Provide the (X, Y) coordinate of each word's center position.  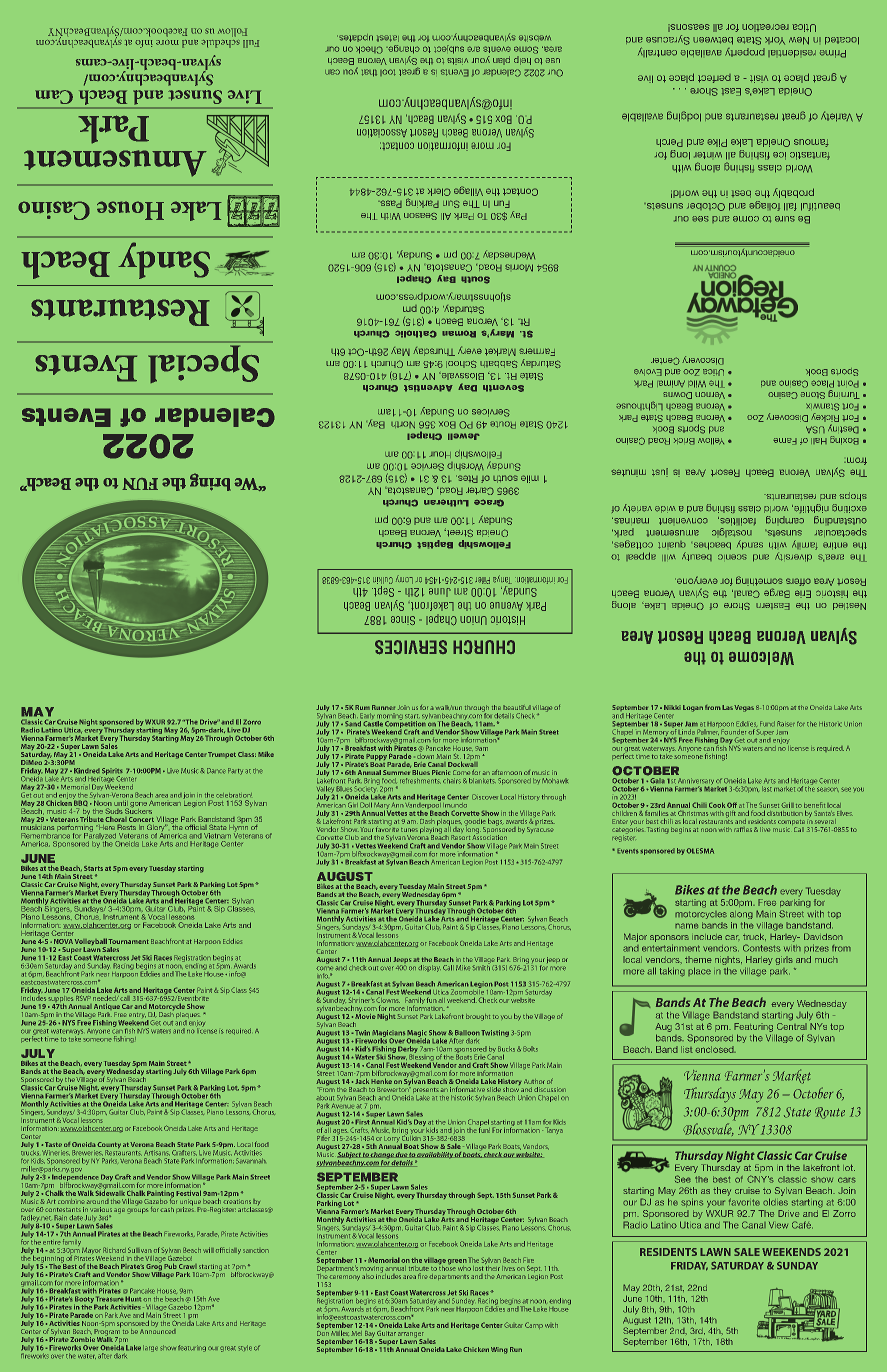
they (722, 1191)
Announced (158, 1330)
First (361, 1122)
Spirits (112, 772)
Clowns (388, 1000)
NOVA (63, 941)
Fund (767, 724)
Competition (405, 724)
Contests (762, 948)
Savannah (251, 1161)
